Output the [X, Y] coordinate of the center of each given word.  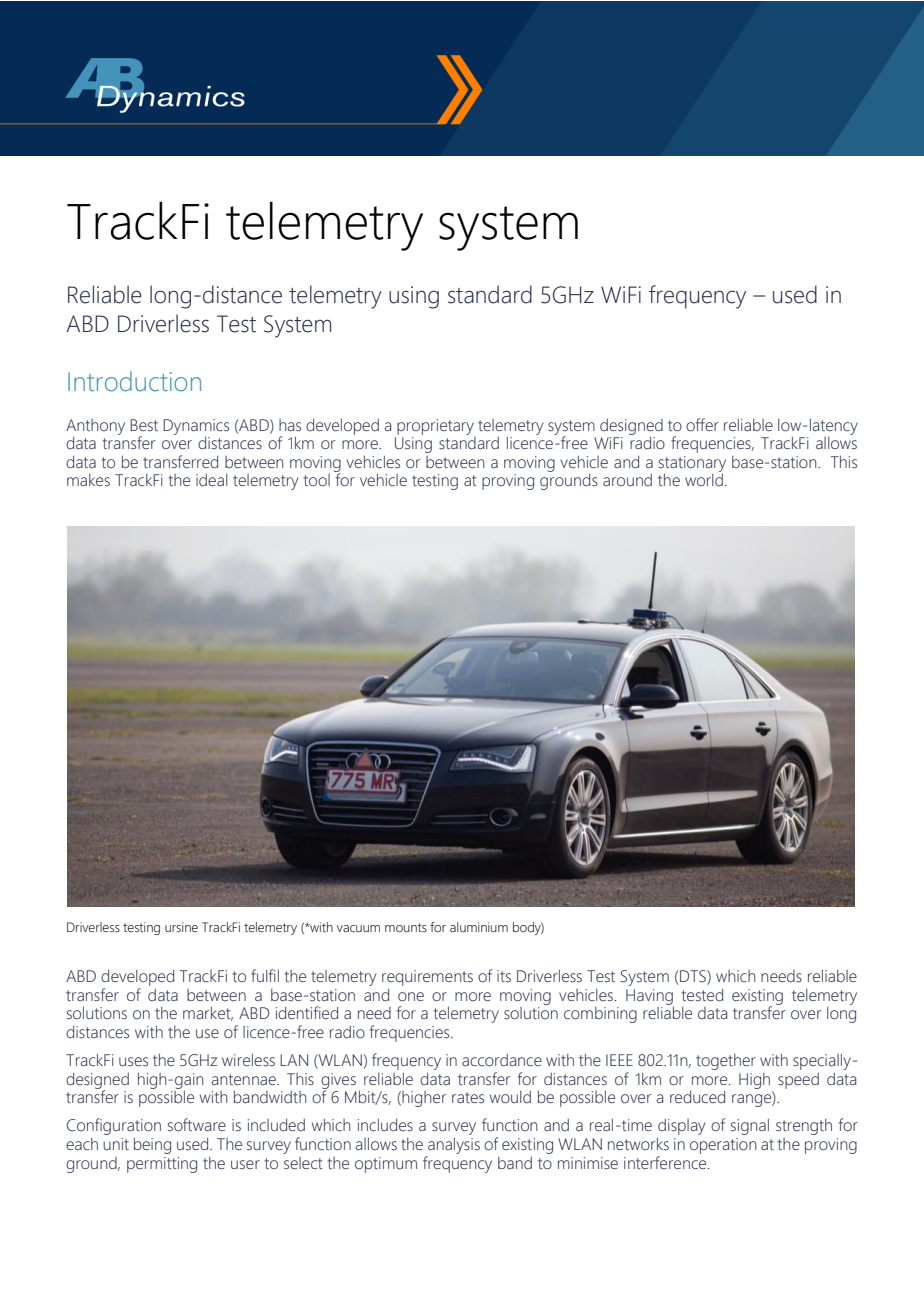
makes [88, 480]
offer [702, 424]
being [152, 1146]
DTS [694, 977]
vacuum [358, 928]
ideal [211, 480]
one [411, 996]
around [627, 480]
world [704, 480]
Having [649, 997]
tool [316, 480]
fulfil [265, 975]
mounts [406, 927]
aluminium [479, 927]
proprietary [435, 427]
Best [144, 425]
